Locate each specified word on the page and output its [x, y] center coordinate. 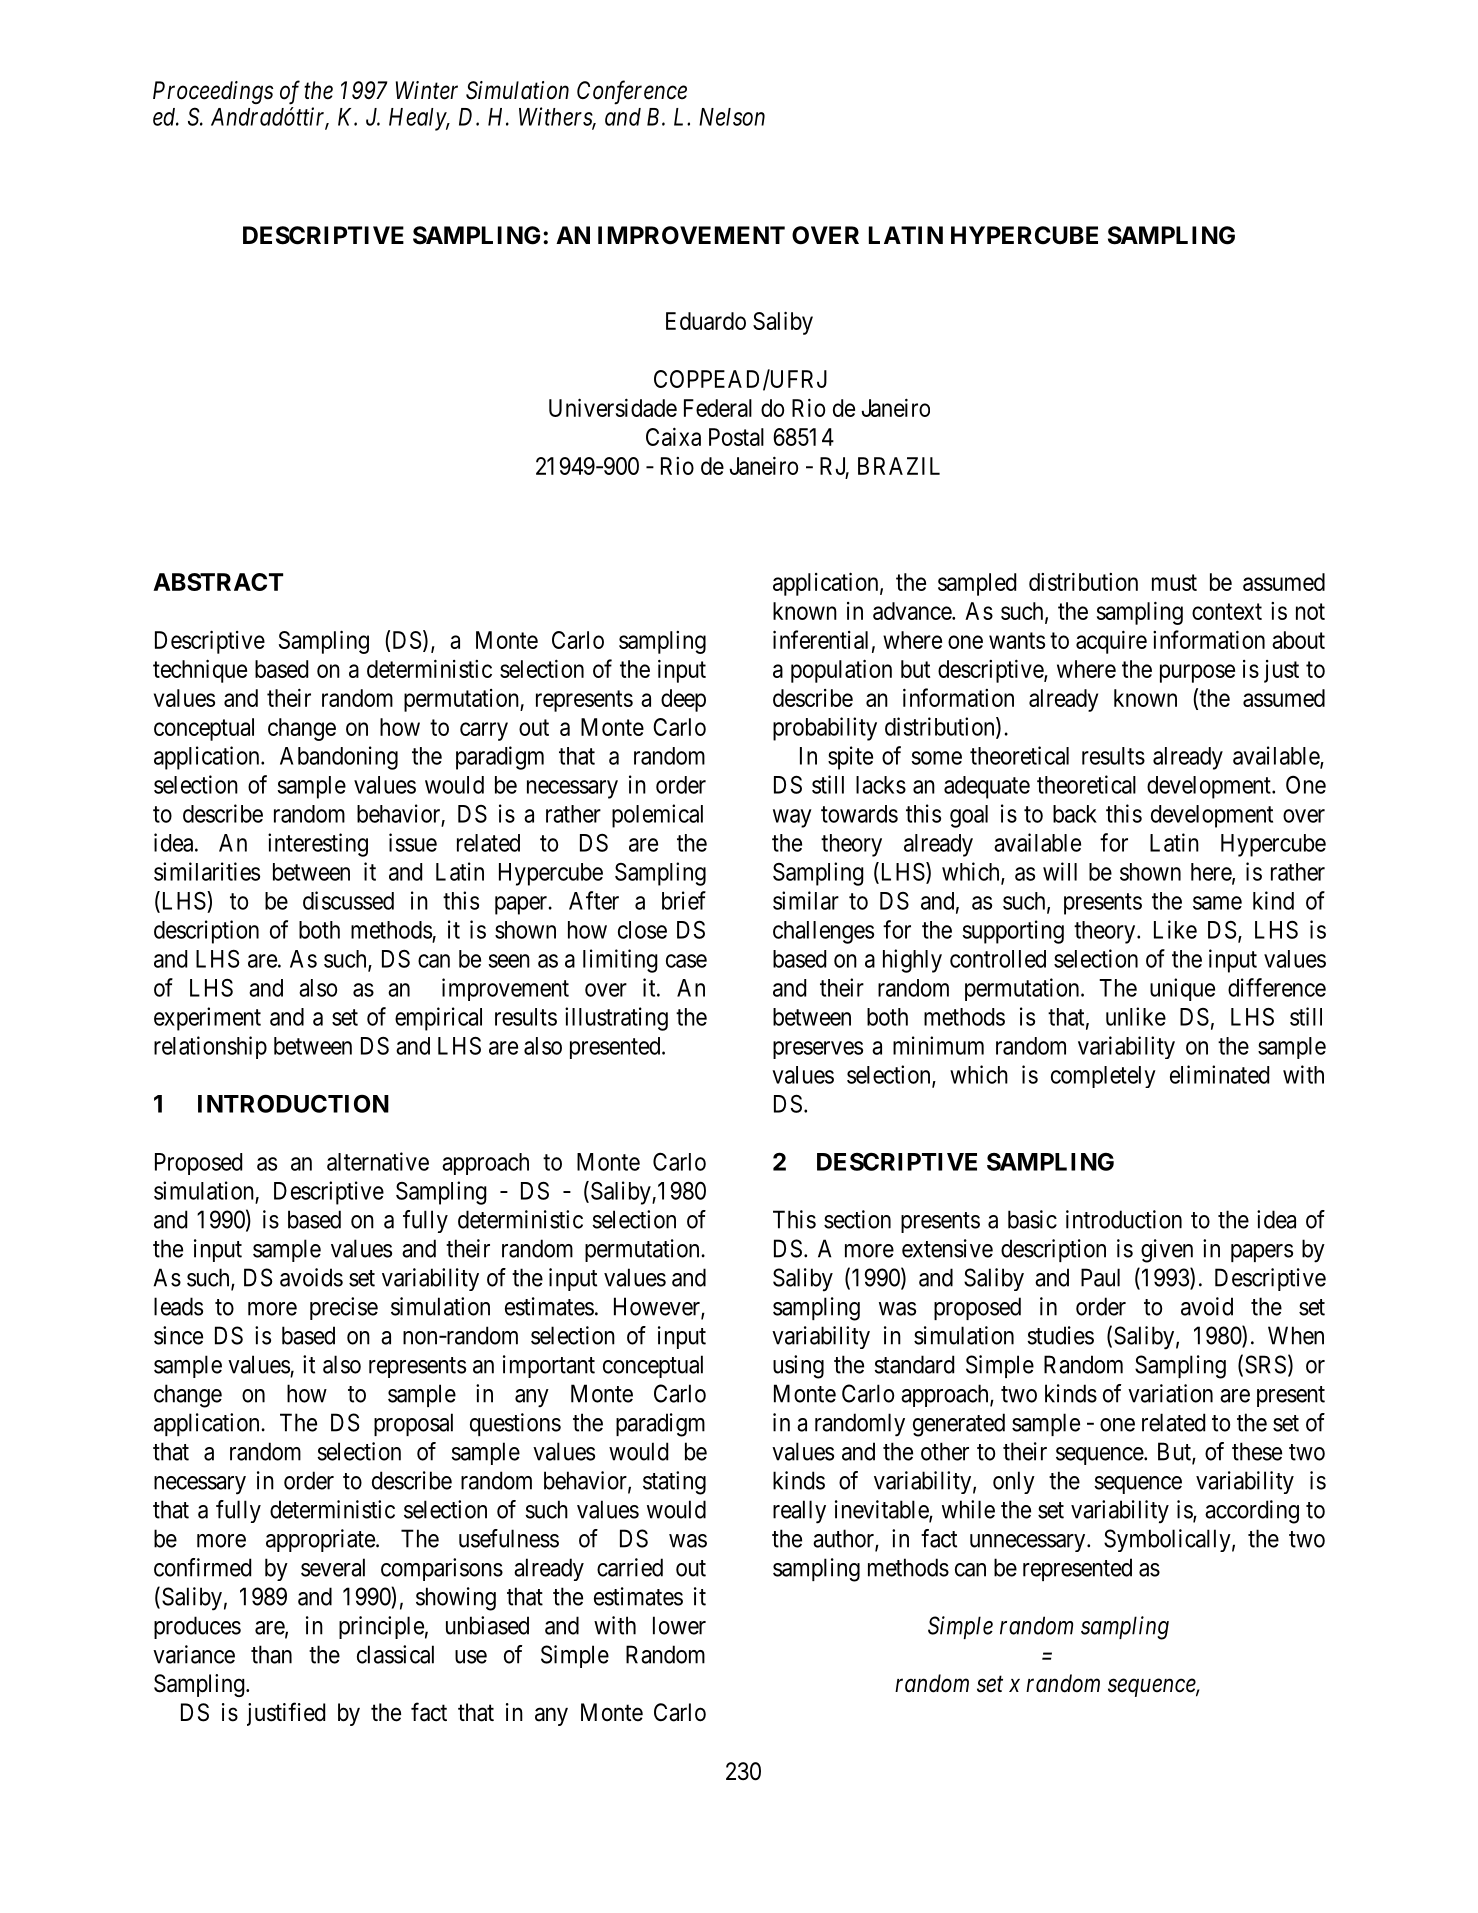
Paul [1100, 1277]
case [686, 961]
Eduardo [706, 321]
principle [381, 1627]
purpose [1197, 673]
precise [344, 1308]
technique [200, 671]
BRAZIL [899, 466]
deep [683, 700]
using [798, 1367]
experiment [207, 1019]
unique [1182, 989]
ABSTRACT [218, 582]
